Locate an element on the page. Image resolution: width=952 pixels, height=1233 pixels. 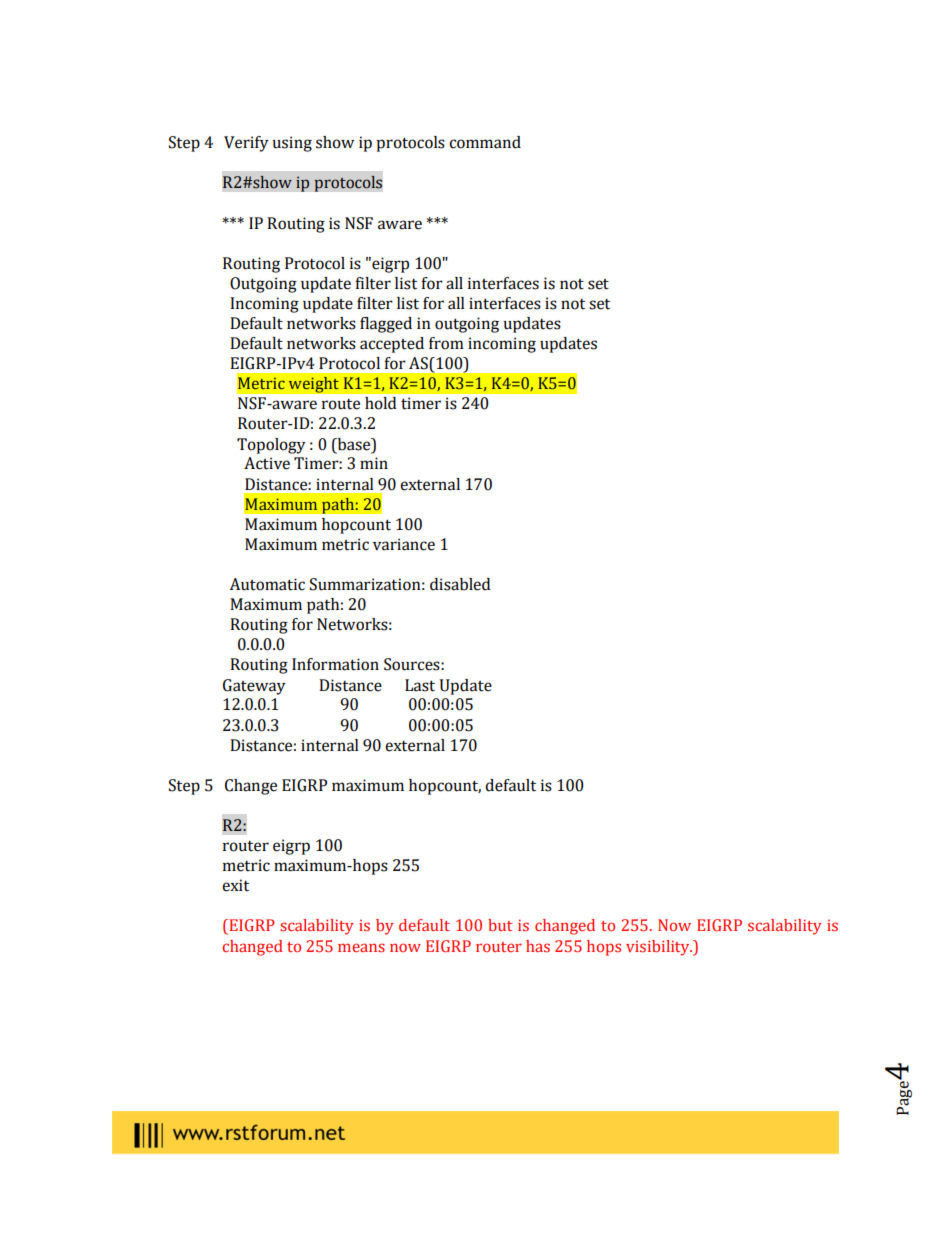
exit is located at coordinates (235, 885).
